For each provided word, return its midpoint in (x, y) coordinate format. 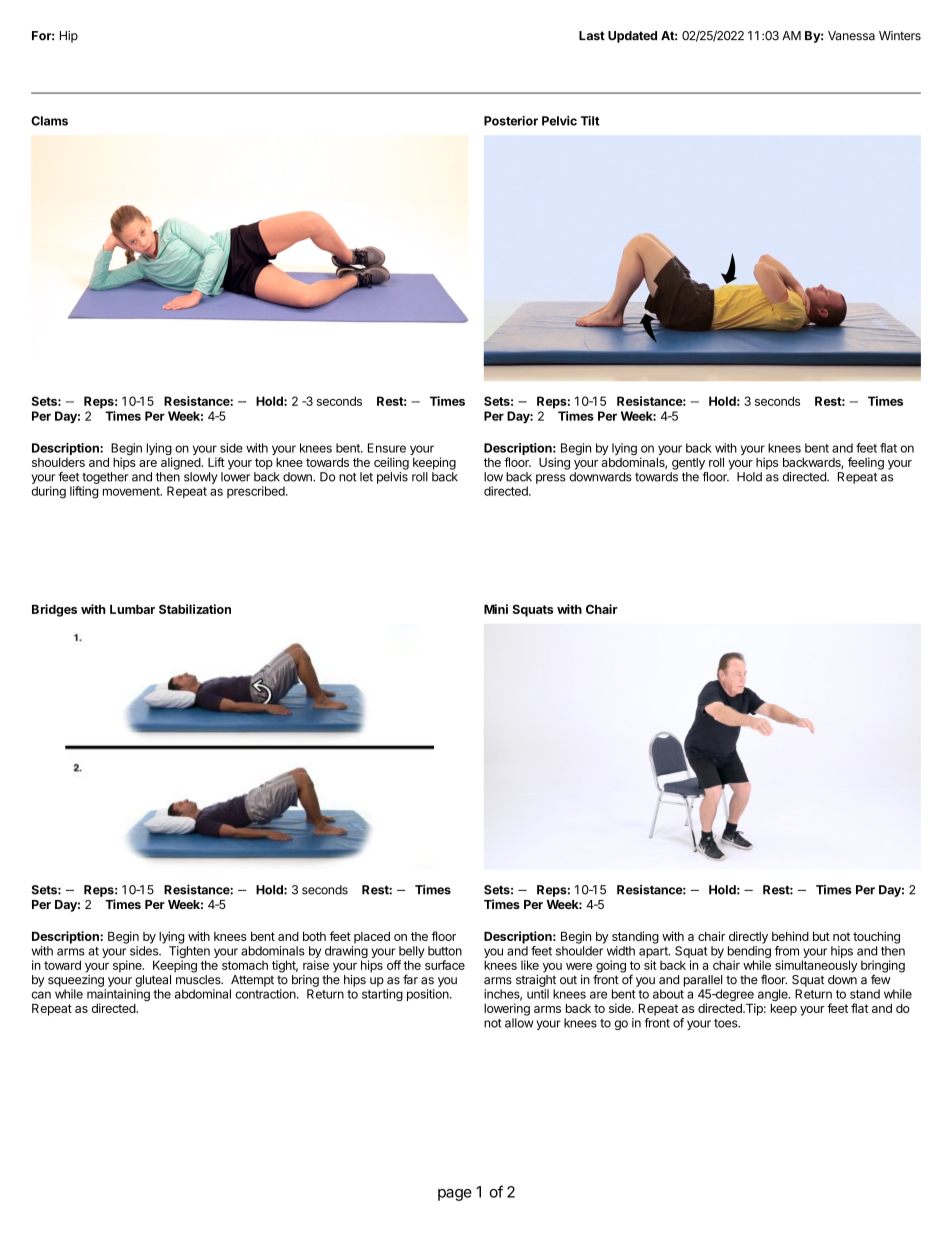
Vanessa (851, 36)
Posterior (511, 121)
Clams (49, 121)
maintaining (118, 996)
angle (774, 995)
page (455, 1195)
